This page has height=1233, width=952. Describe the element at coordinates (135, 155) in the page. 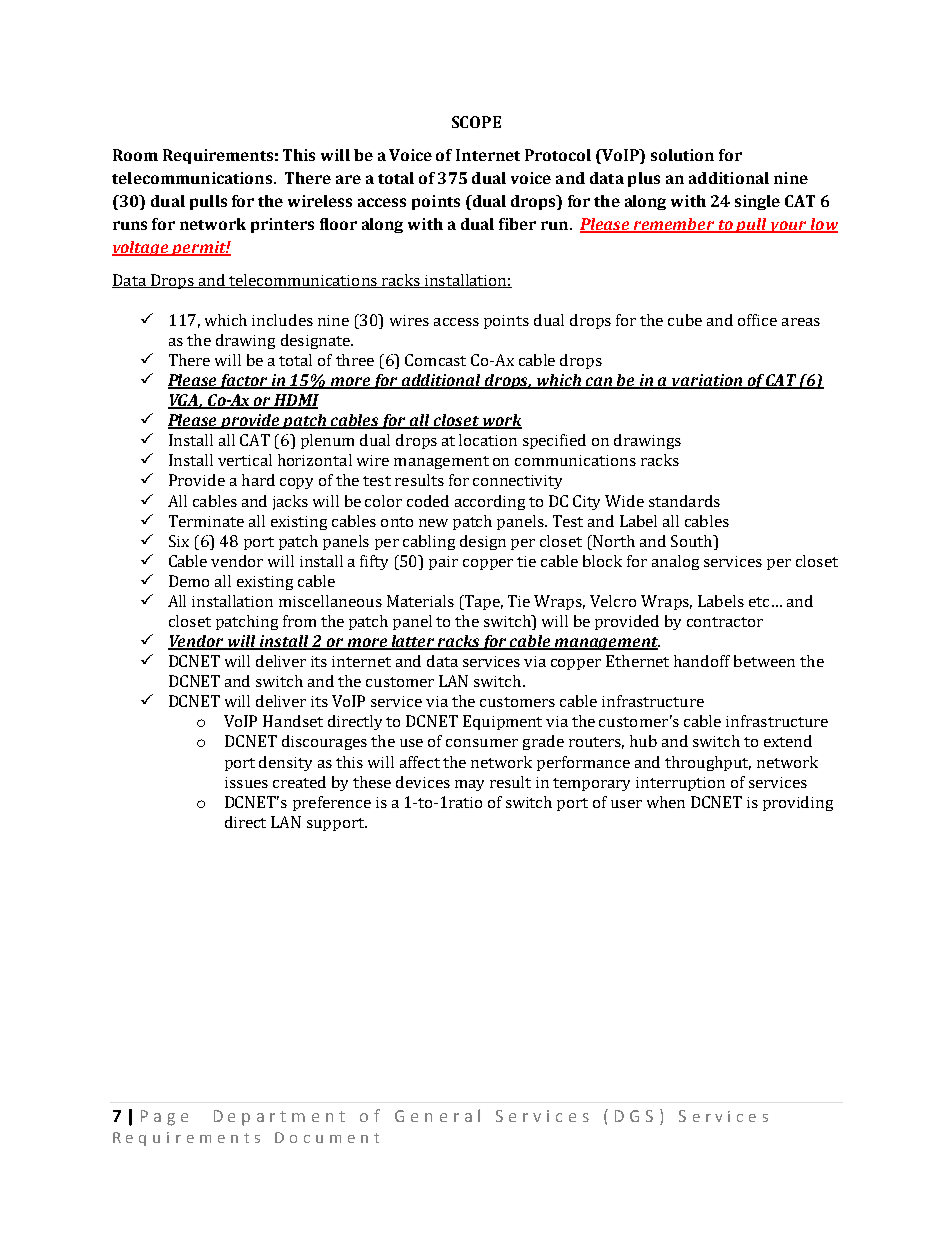

I see `Room` at that location.
